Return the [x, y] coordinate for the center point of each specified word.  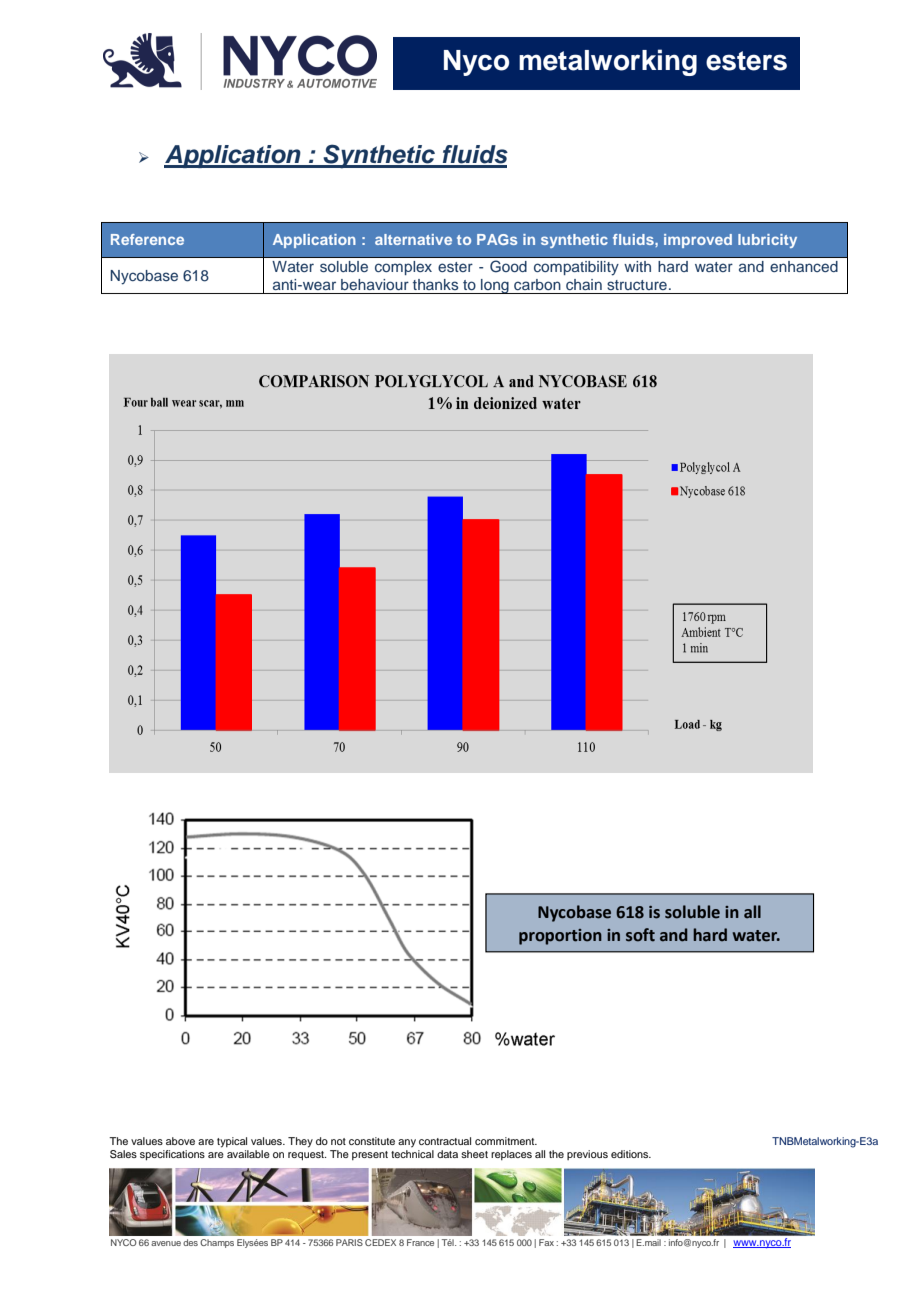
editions [631, 1154]
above [180, 1141]
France [420, 1242]
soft [640, 935]
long [495, 286]
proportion [560, 937]
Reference [147, 239]
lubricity [767, 241]
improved [698, 241]
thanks [435, 284]
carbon [537, 284]
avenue [166, 1243]
